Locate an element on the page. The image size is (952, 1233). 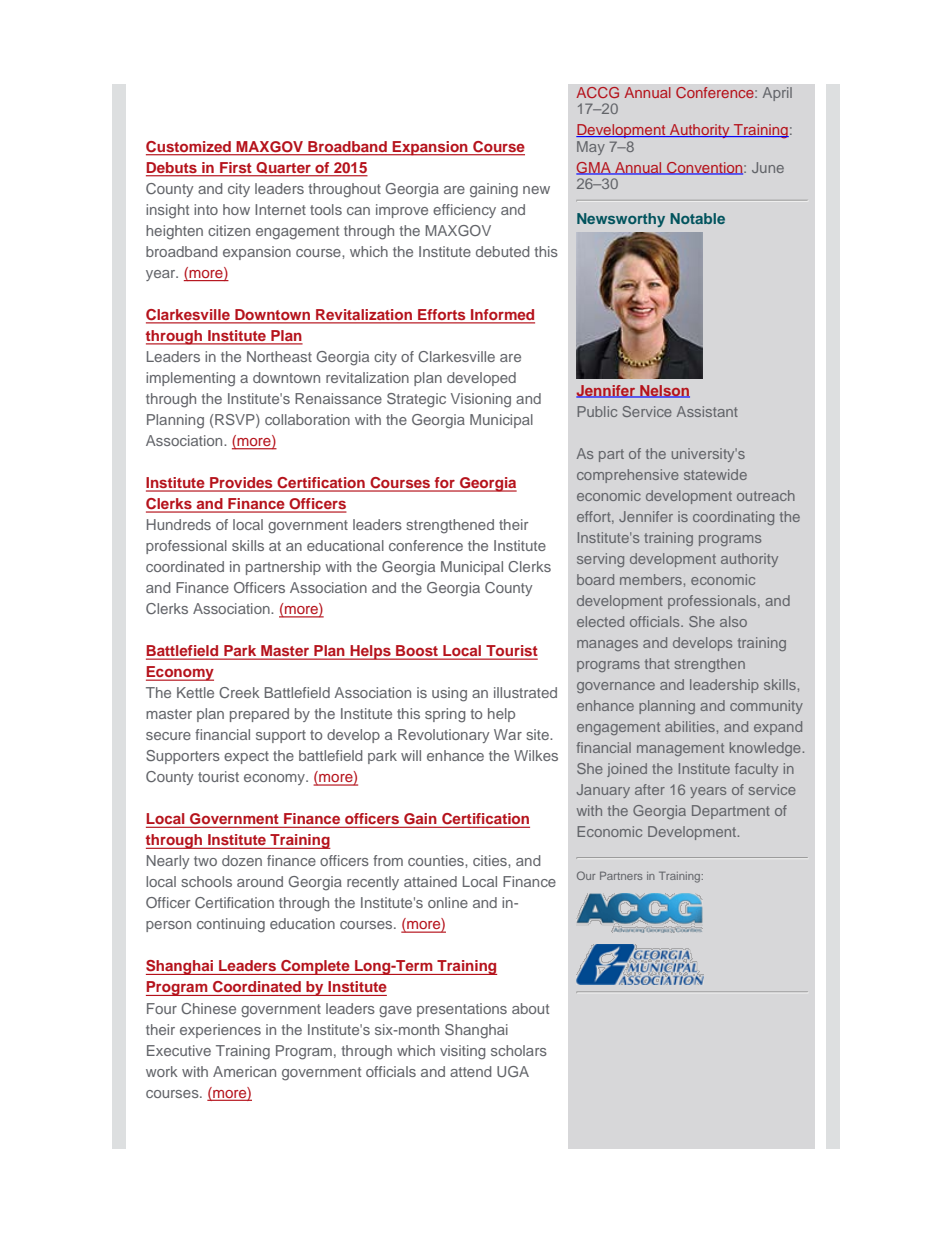
members is located at coordinates (651, 579).
